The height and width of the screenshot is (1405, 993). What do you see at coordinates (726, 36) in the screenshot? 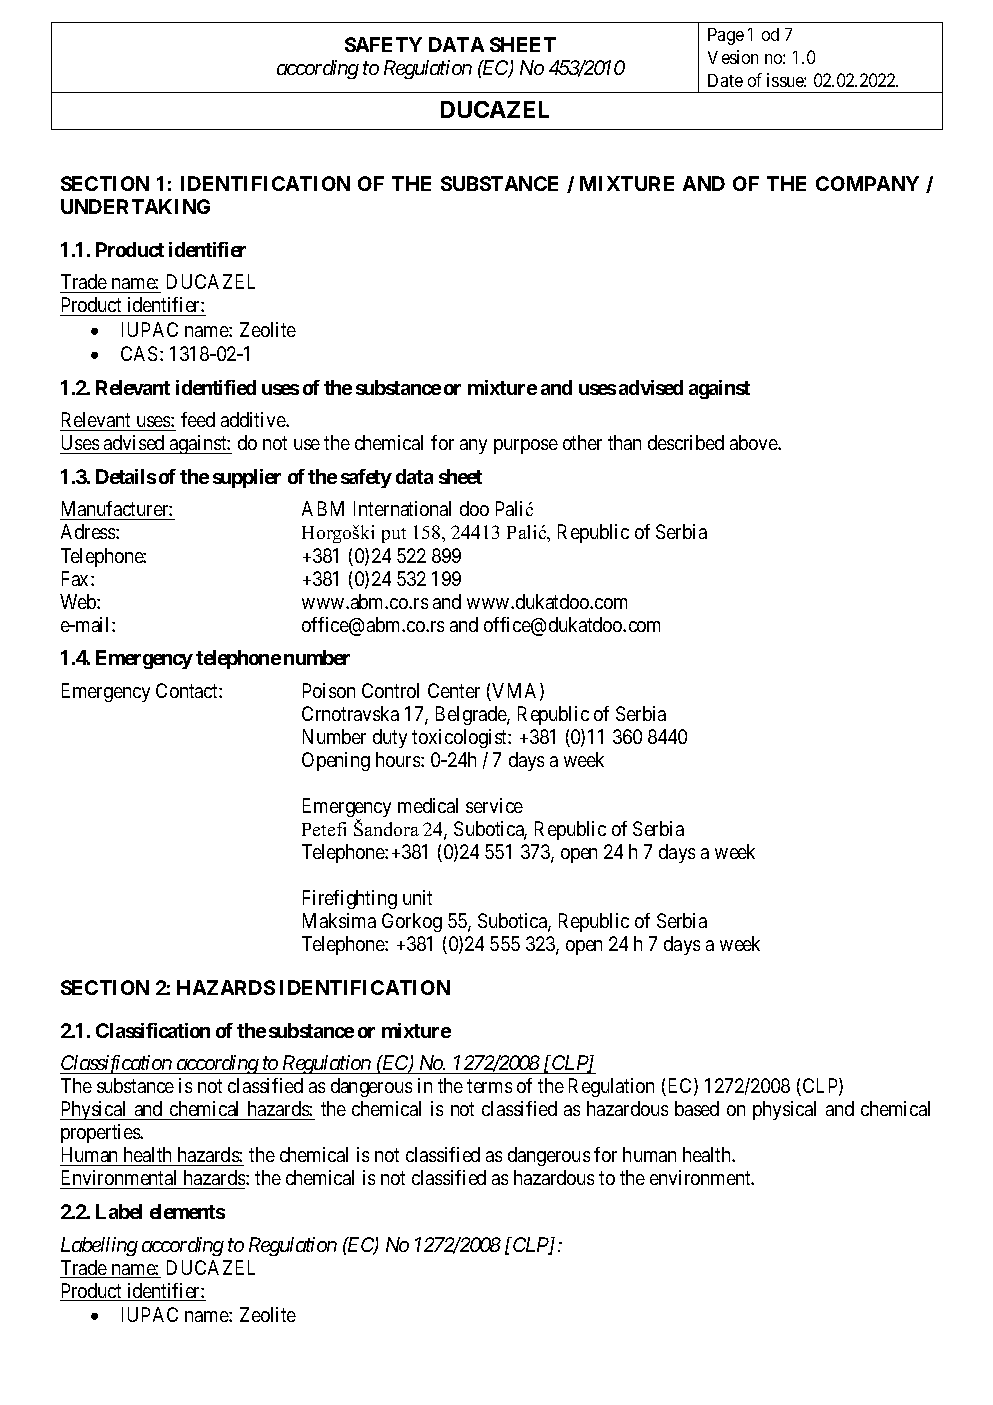
I see `Page` at bounding box center [726, 36].
